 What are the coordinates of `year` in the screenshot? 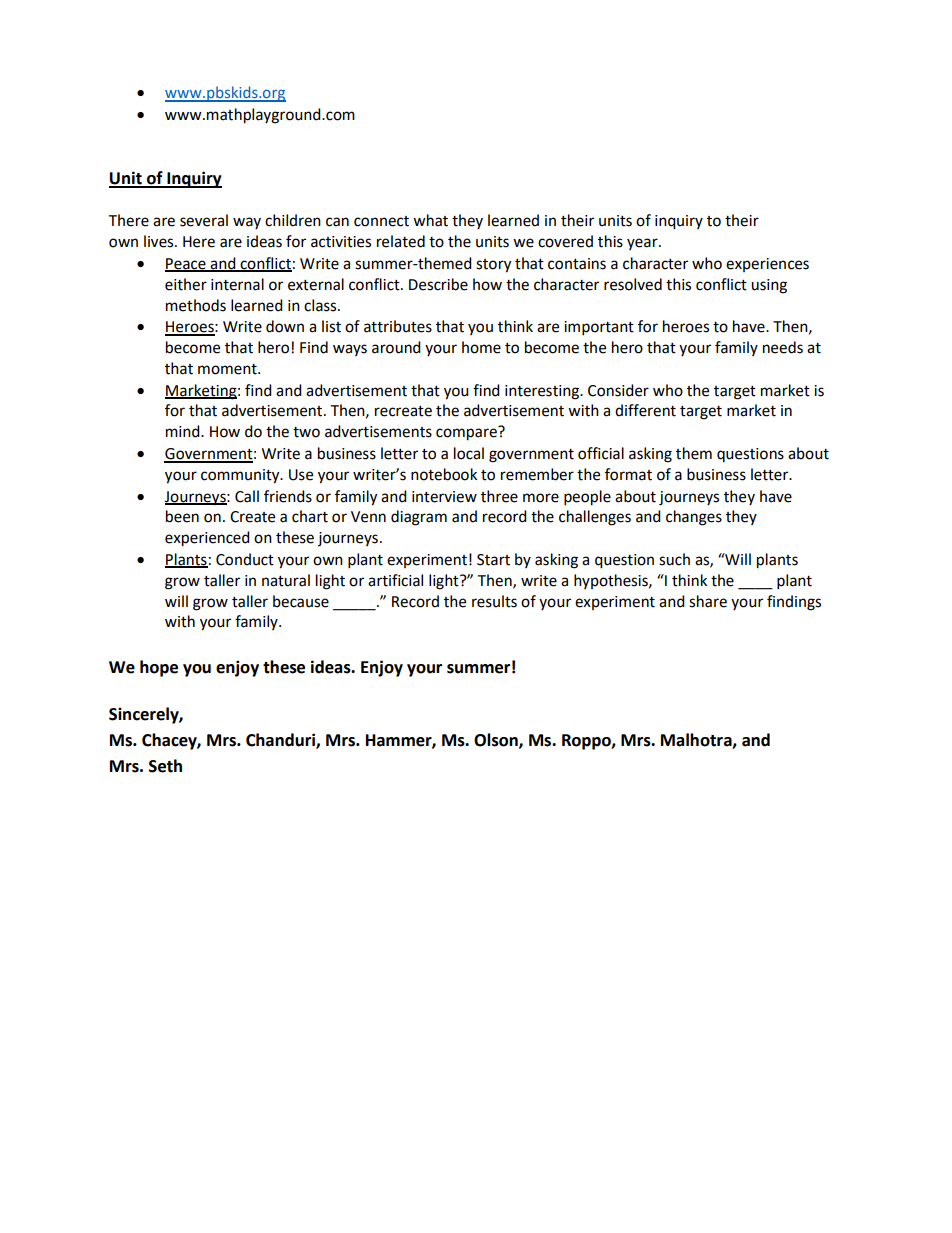 It's located at (643, 244).
